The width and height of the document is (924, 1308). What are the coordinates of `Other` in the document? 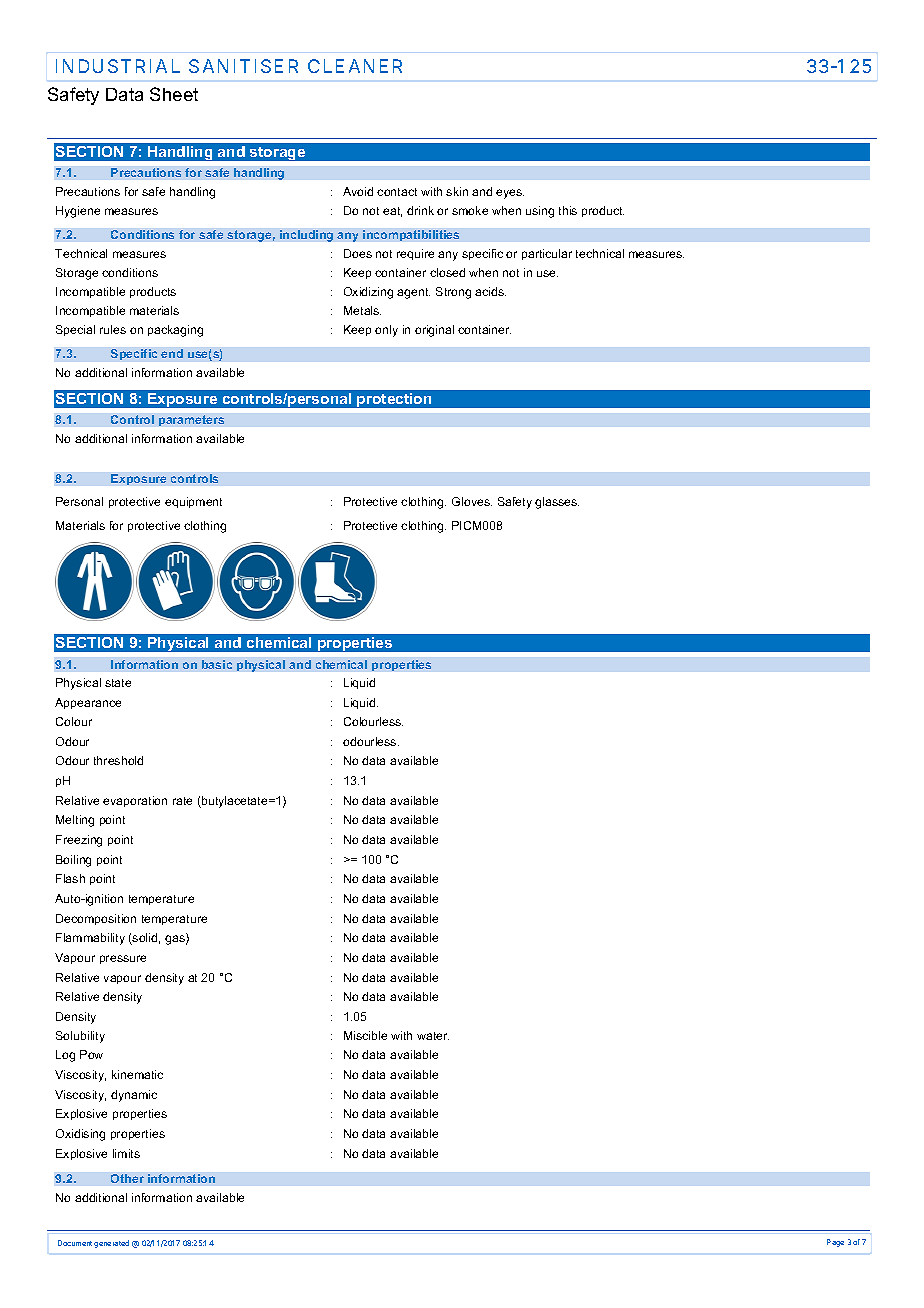 It's located at (127, 1178).
